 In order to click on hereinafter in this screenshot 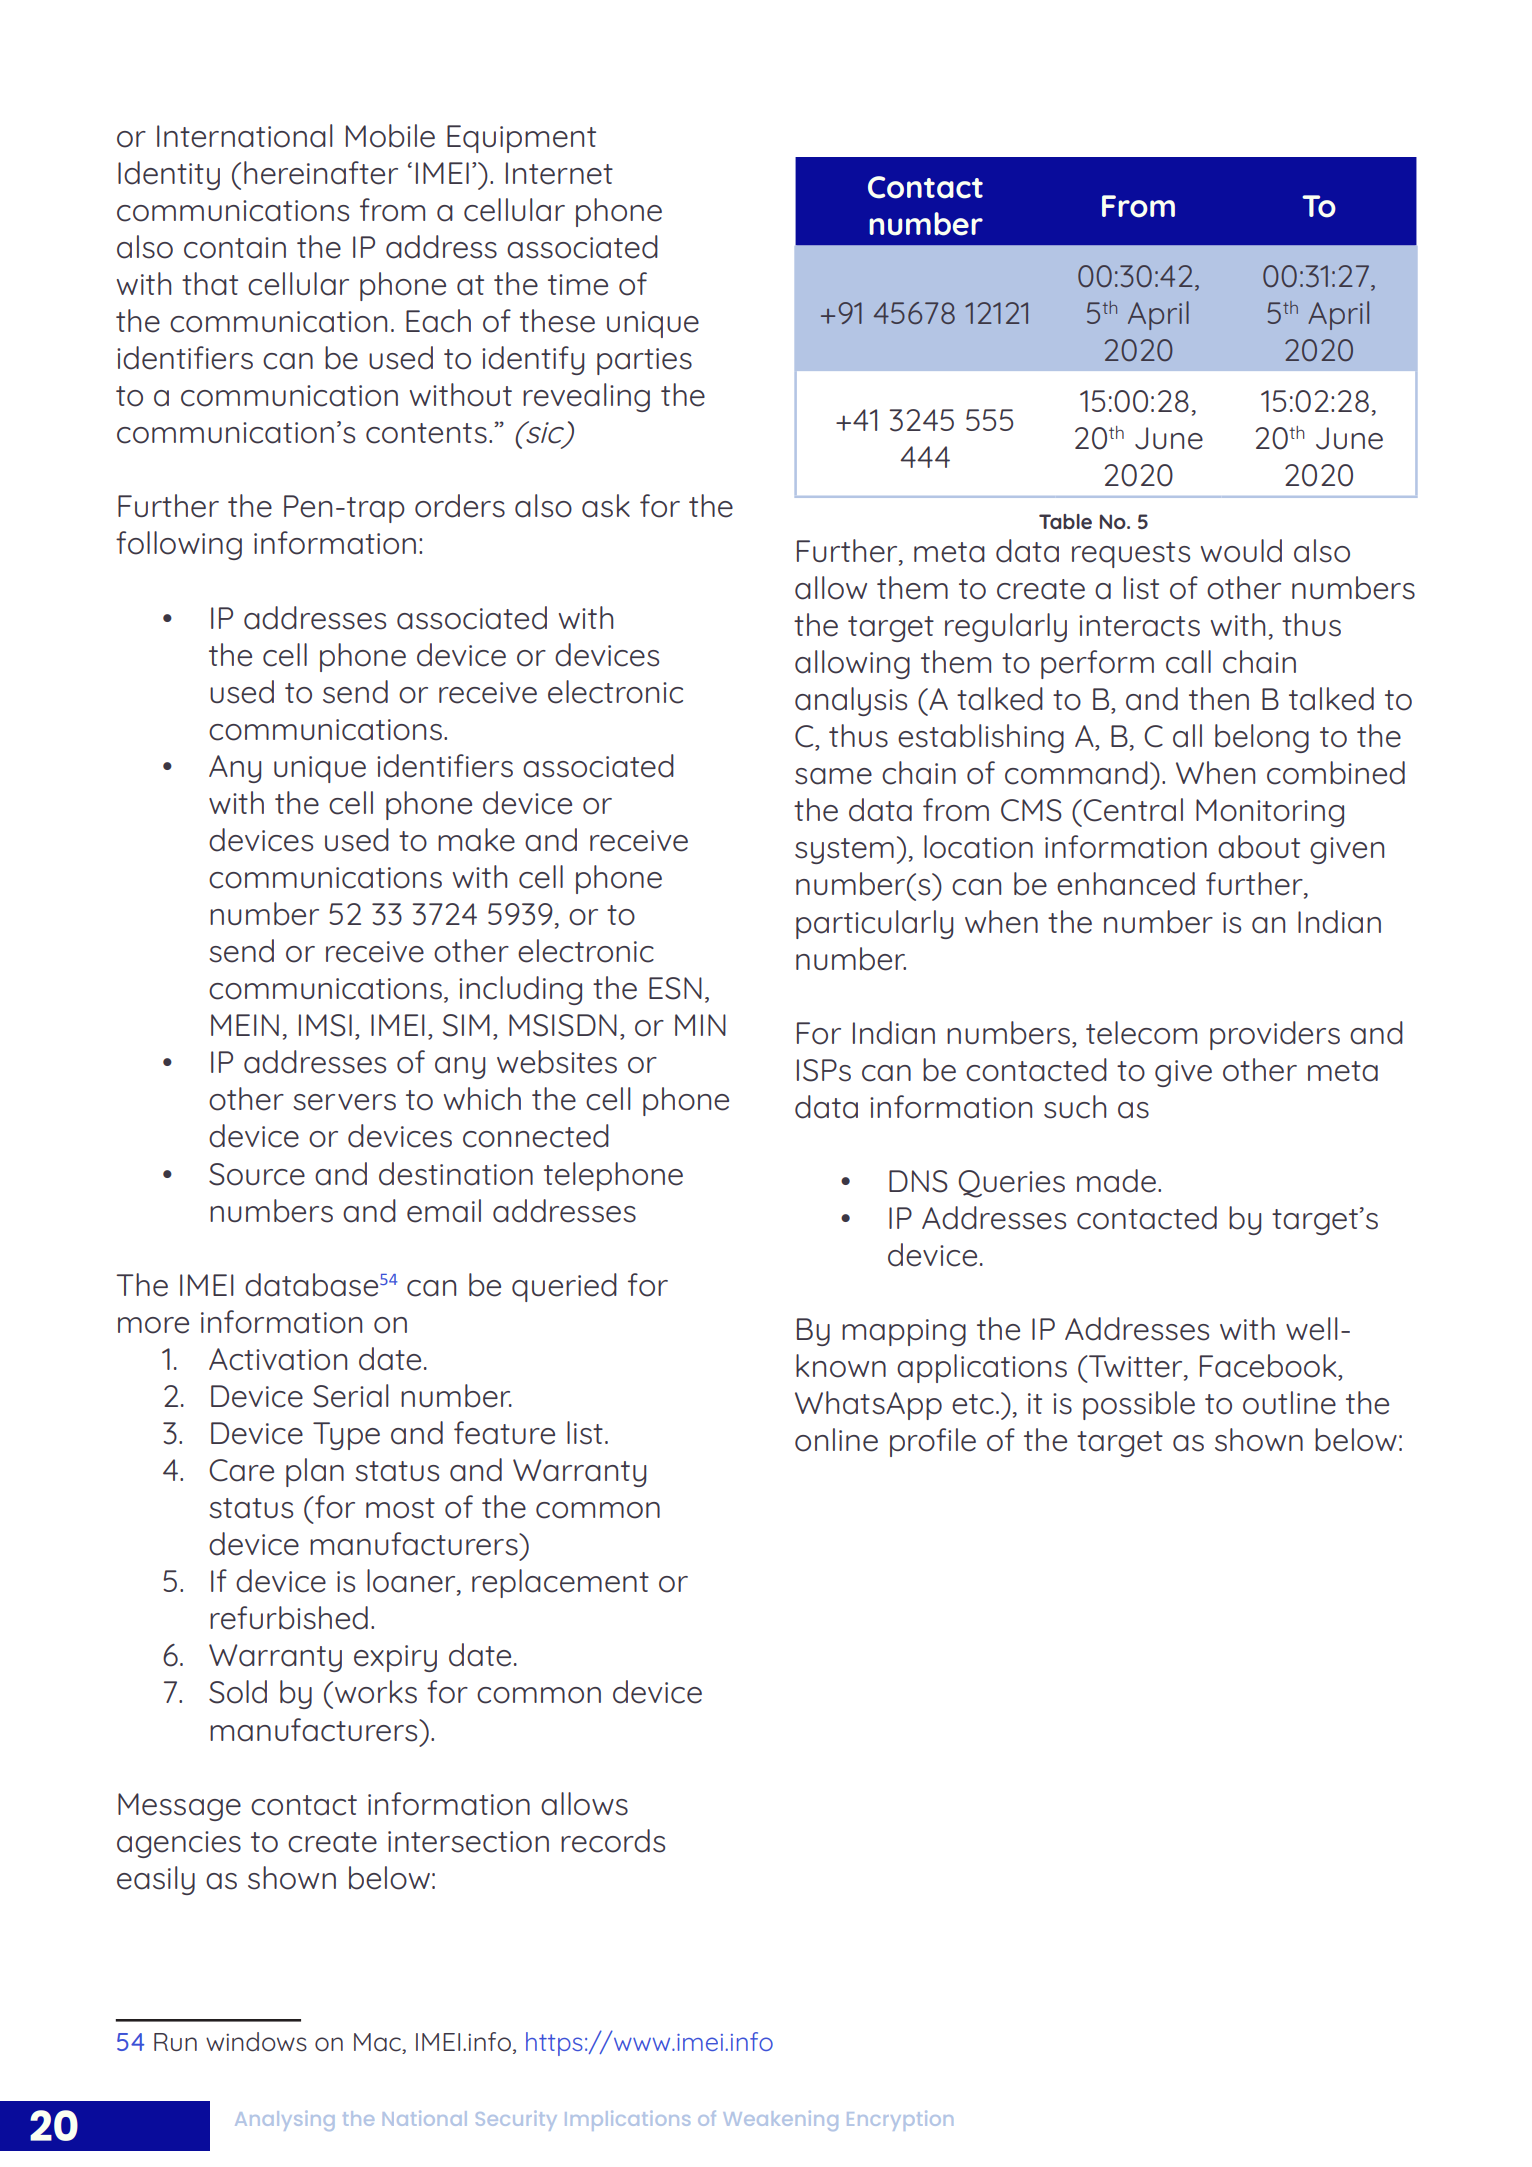, I will do `click(321, 173)`.
